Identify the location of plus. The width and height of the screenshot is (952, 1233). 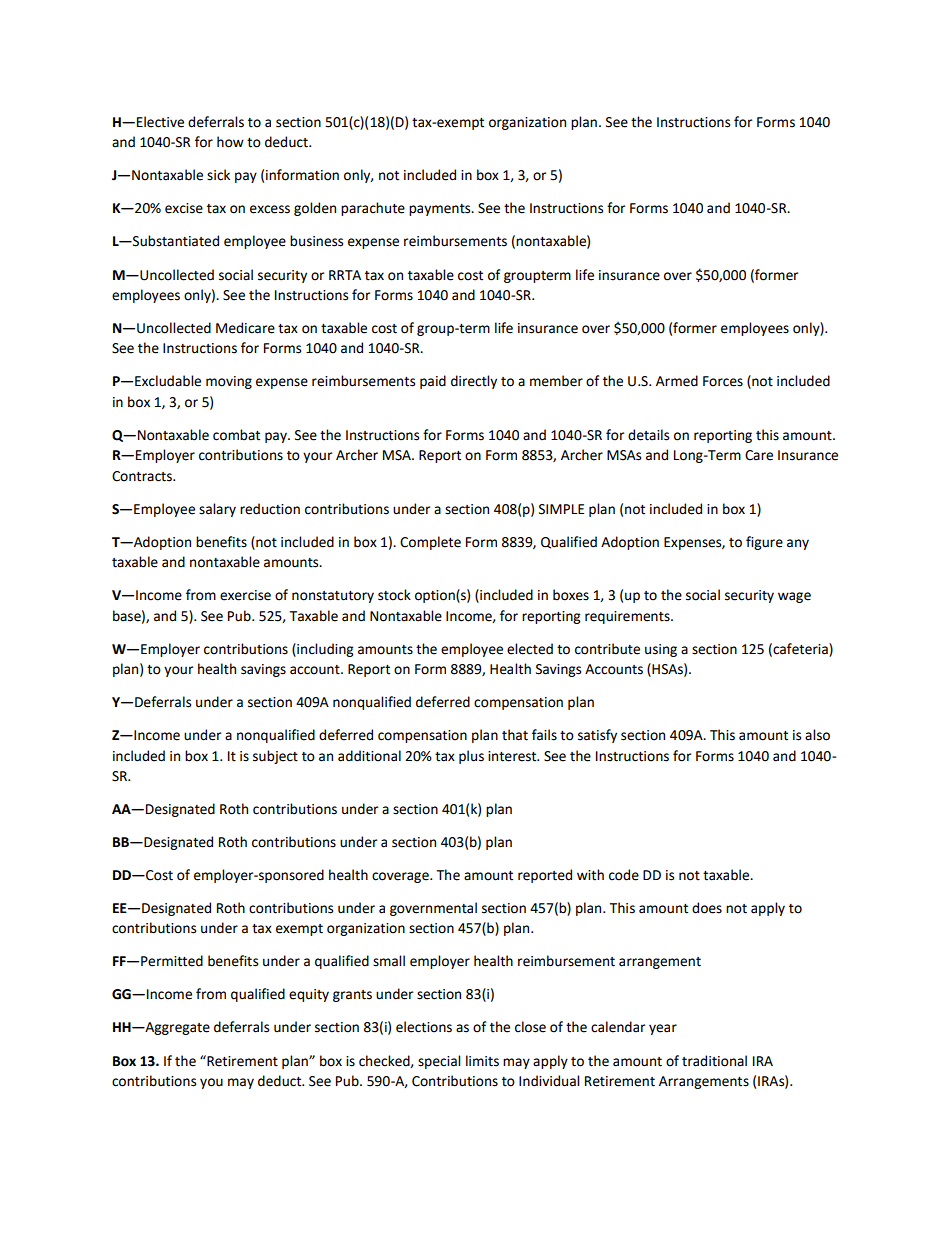
(471, 757).
